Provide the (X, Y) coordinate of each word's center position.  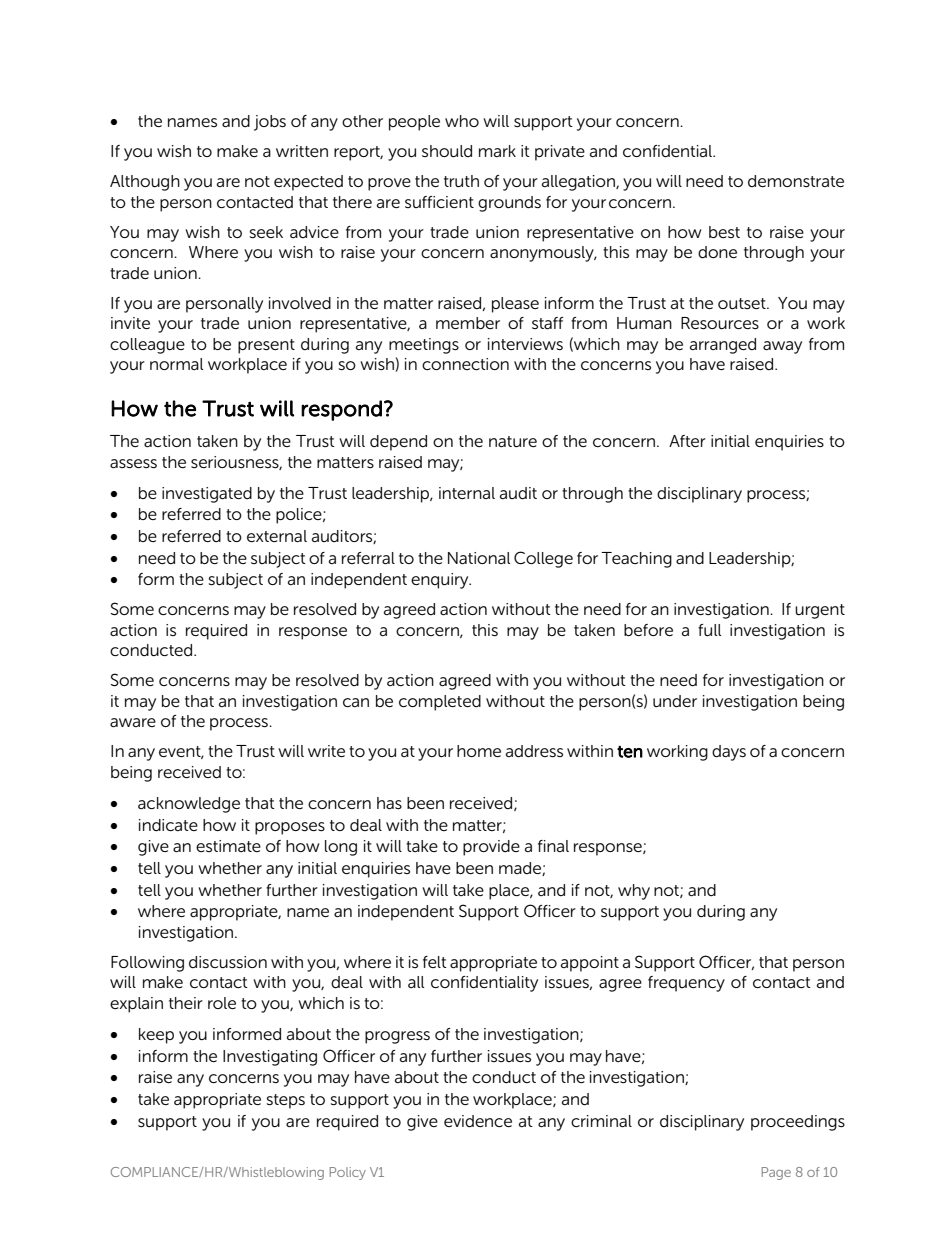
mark (497, 151)
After (687, 441)
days (729, 753)
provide (491, 848)
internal (467, 493)
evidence (478, 1121)
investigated (207, 495)
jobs (270, 123)
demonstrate (796, 181)
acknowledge (189, 805)
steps (285, 1101)
